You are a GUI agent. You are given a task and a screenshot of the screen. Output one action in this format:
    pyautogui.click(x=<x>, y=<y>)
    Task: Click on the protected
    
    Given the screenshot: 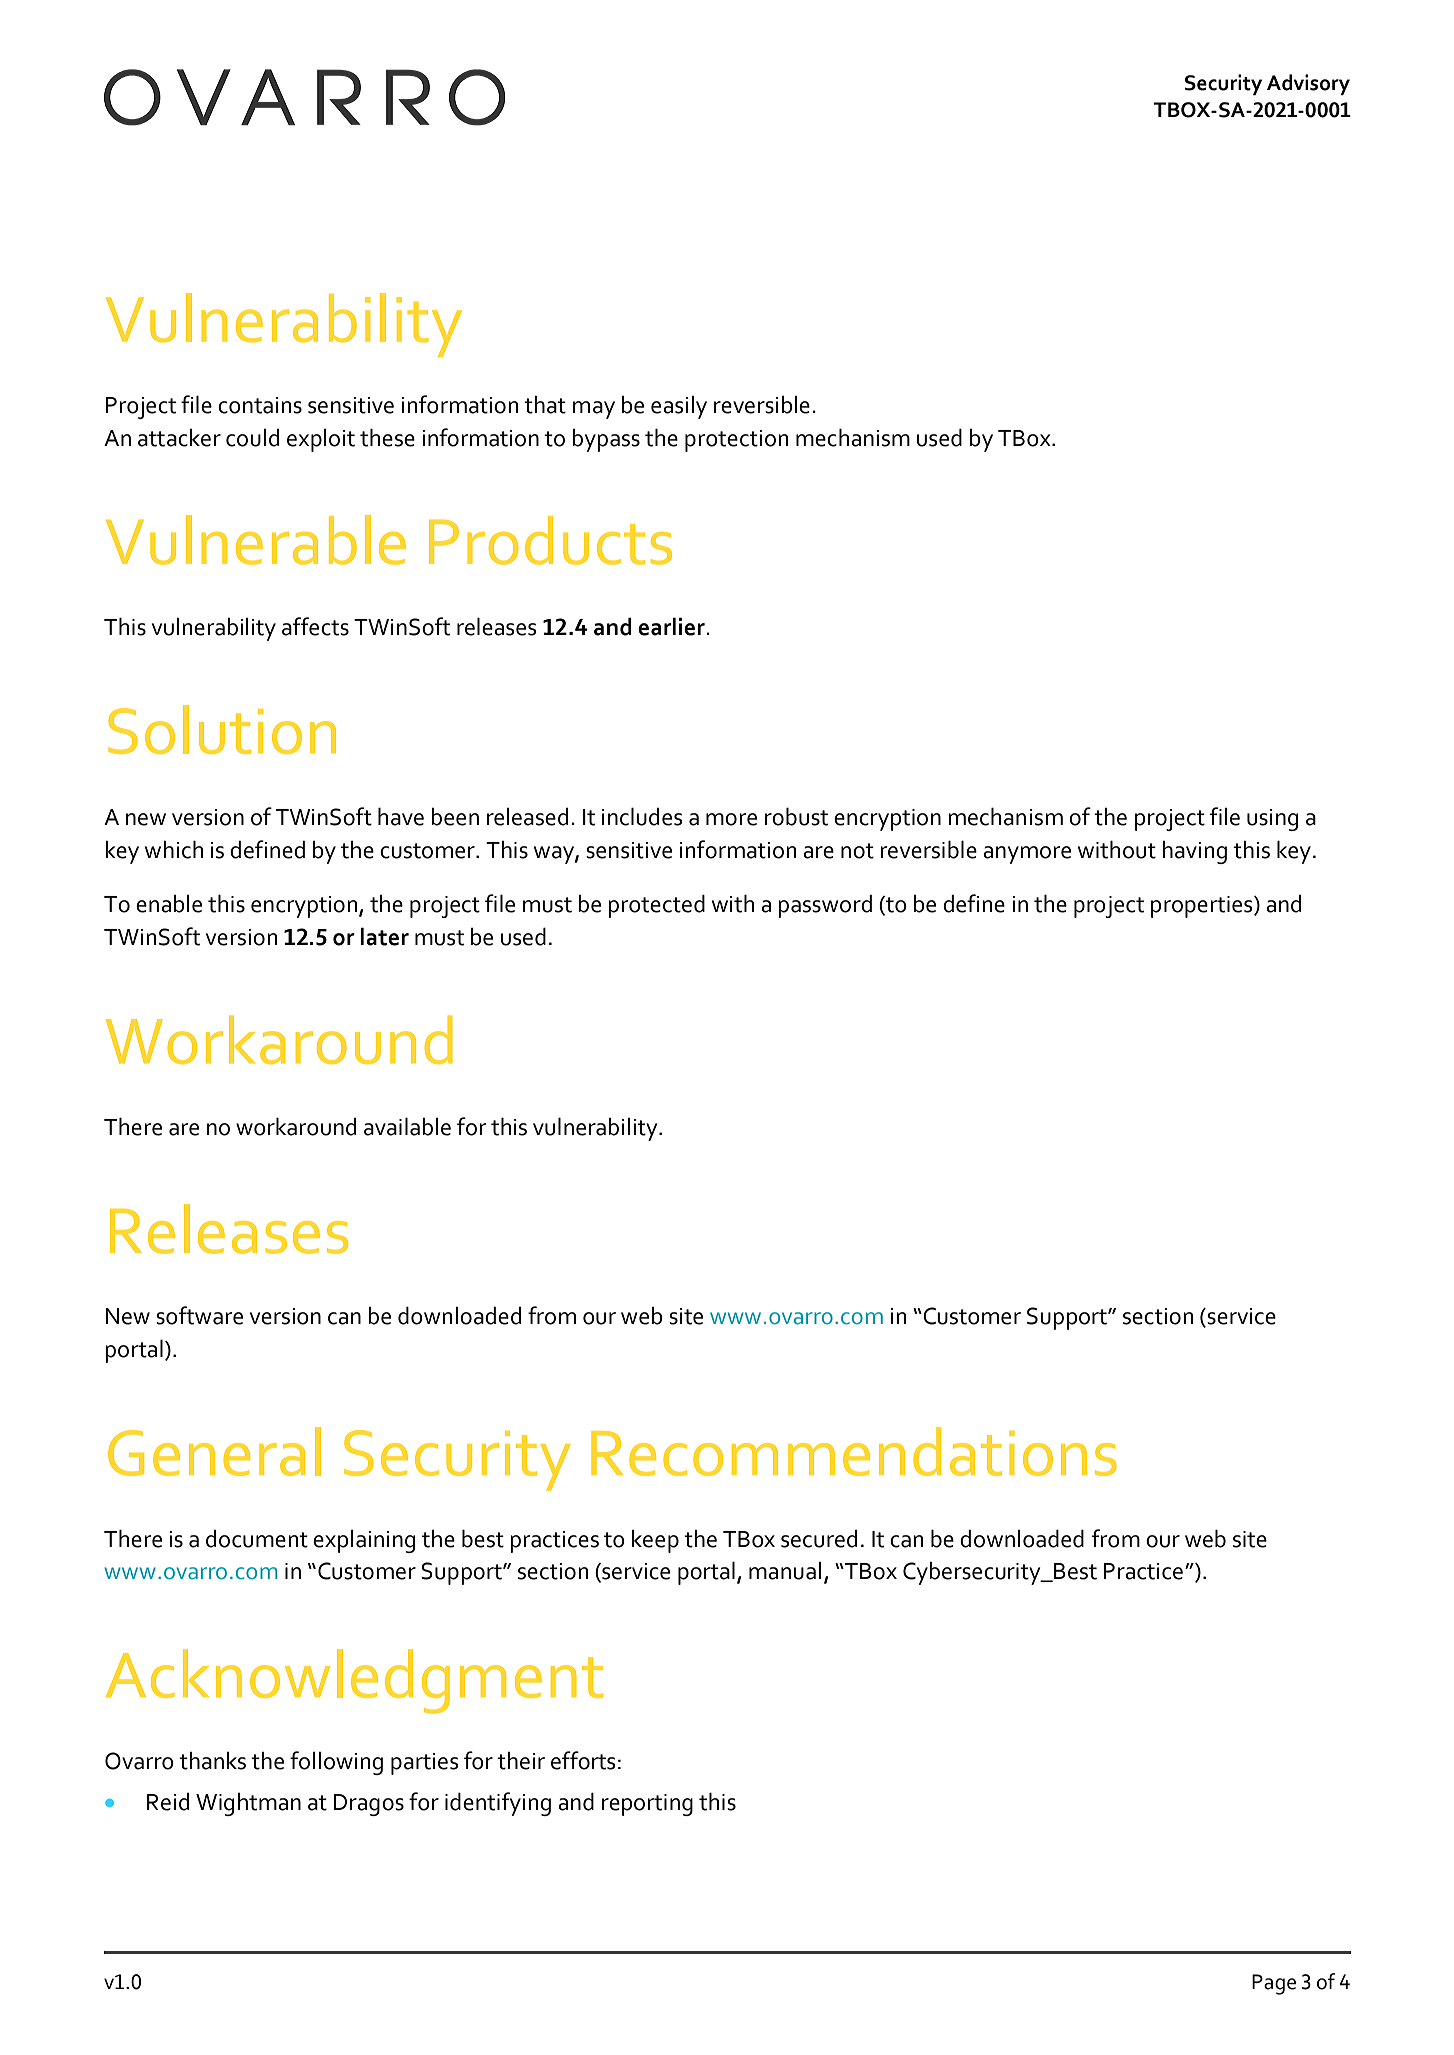 What is the action you would take?
    pyautogui.click(x=656, y=906)
